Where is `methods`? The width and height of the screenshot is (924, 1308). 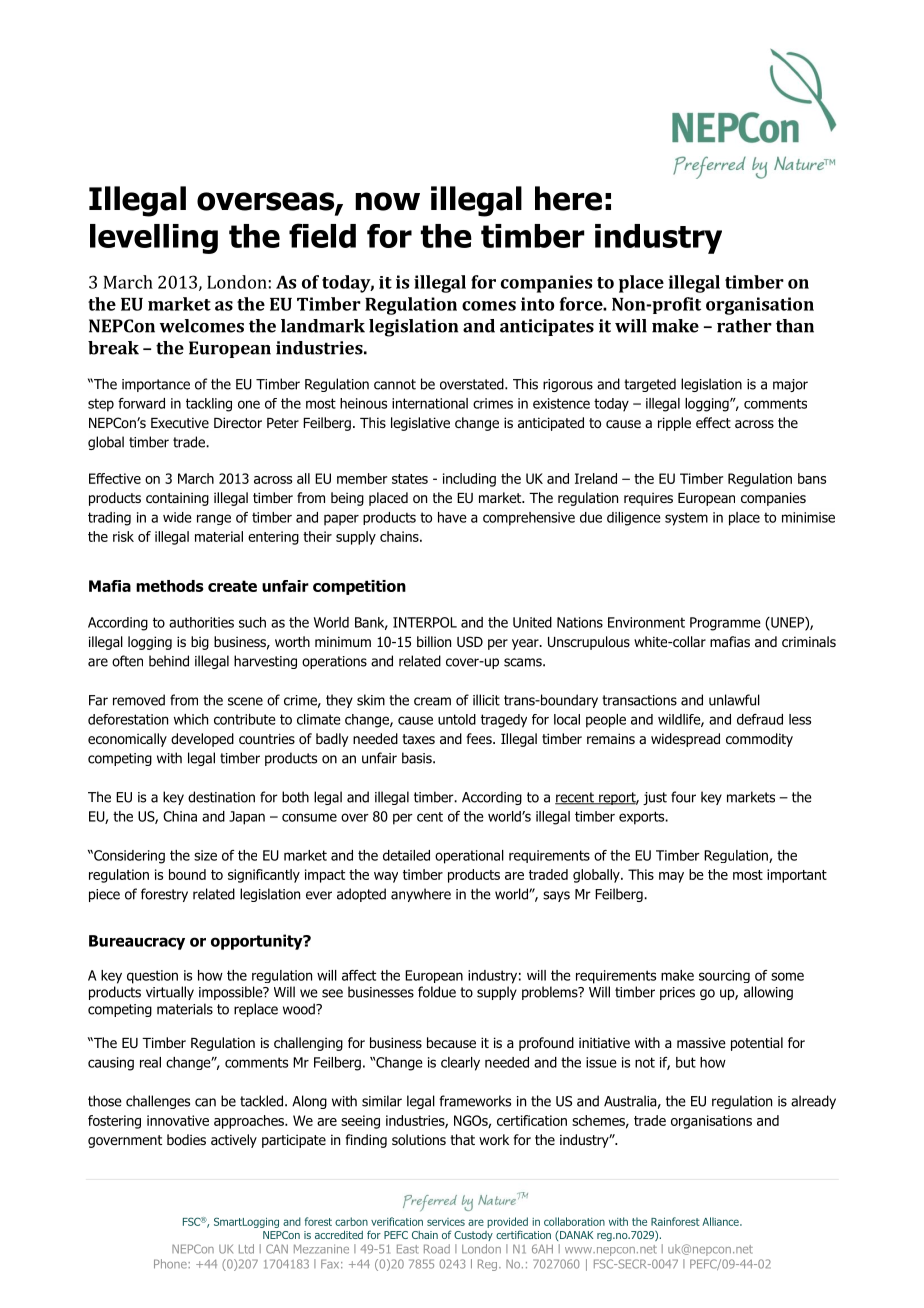 methods is located at coordinates (170, 586).
